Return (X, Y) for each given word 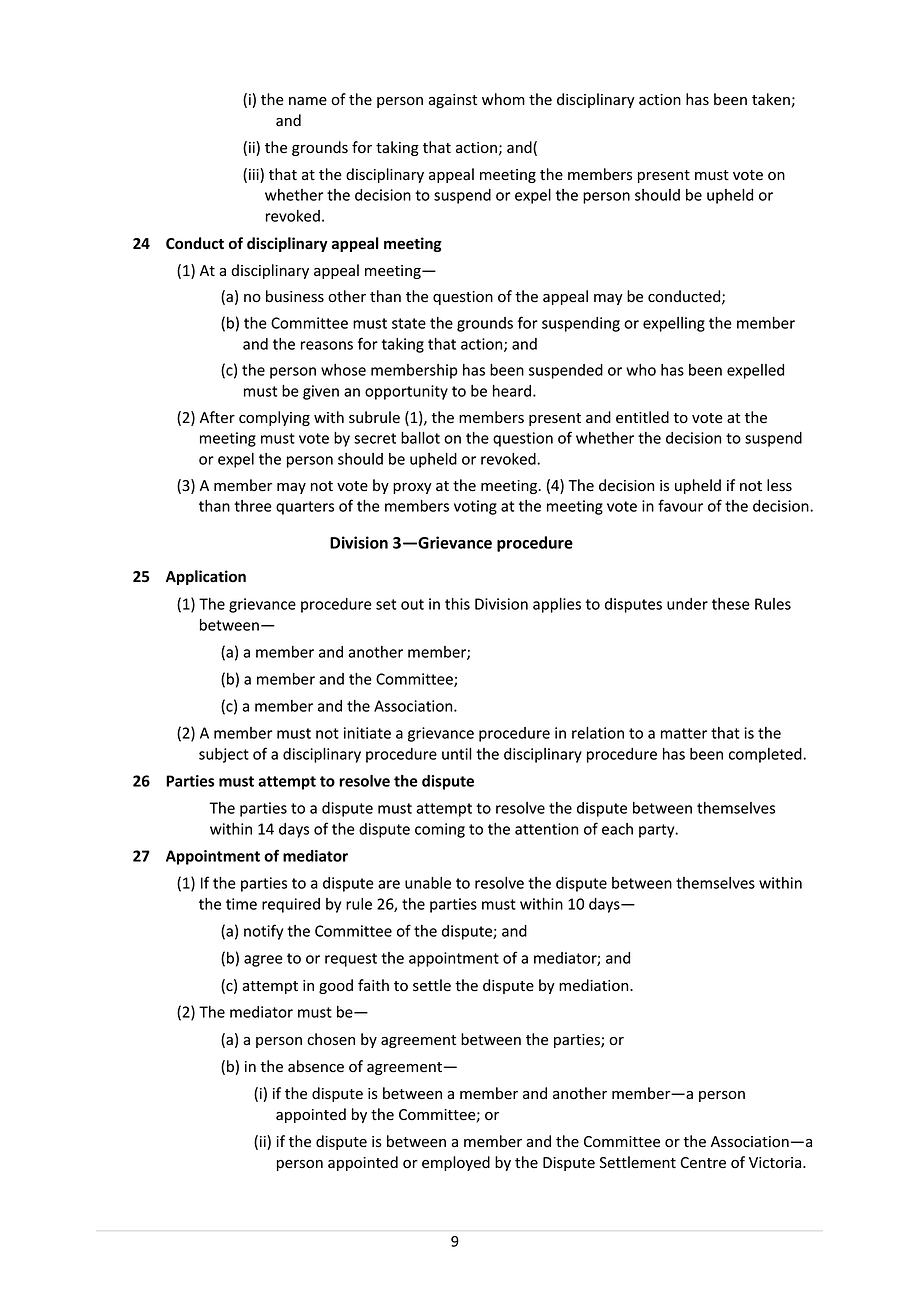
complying (274, 418)
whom (503, 99)
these (731, 604)
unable (428, 883)
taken (771, 99)
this (457, 604)
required (291, 905)
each (617, 829)
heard (512, 391)
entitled (642, 417)
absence (316, 1066)
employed (456, 1163)
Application (206, 577)
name (308, 101)
